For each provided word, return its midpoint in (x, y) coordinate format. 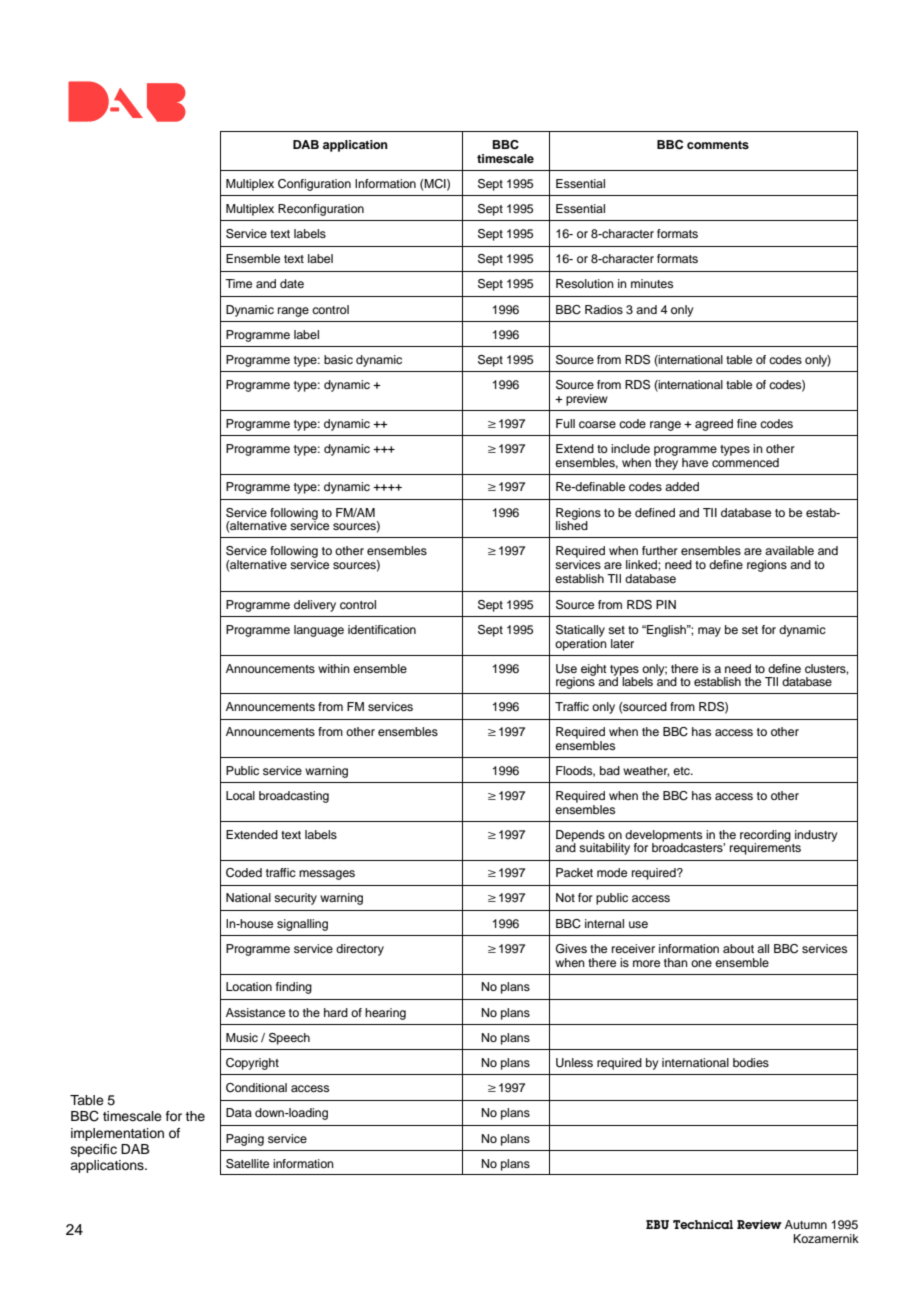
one (701, 963)
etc (682, 771)
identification (382, 629)
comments (718, 145)
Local (240, 795)
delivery (315, 606)
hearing (385, 1014)
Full (565, 423)
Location (249, 986)
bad (610, 770)
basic (338, 359)
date (292, 283)
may (709, 632)
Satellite (247, 1164)
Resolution (585, 283)
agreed (714, 425)
